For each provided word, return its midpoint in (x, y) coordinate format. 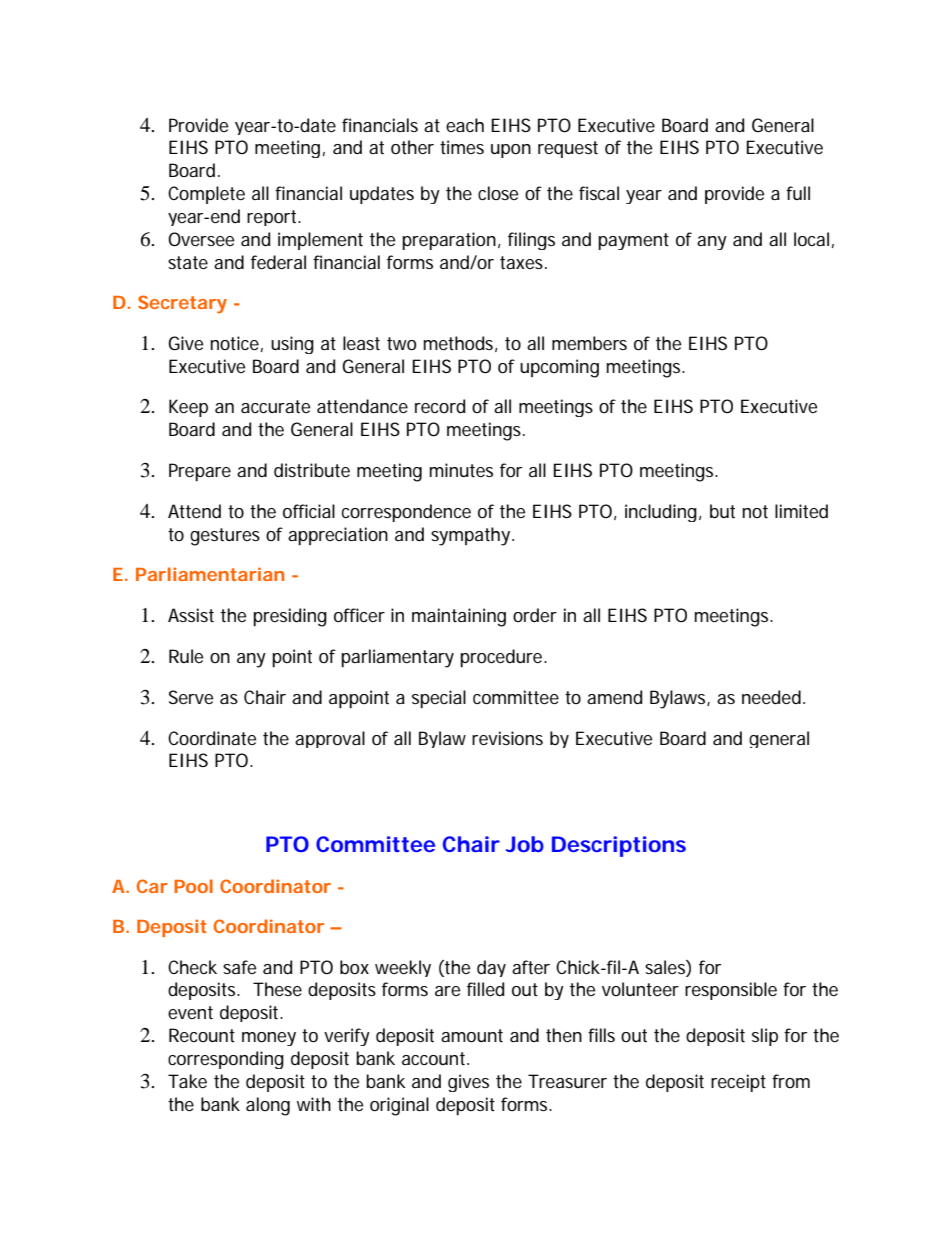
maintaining (459, 617)
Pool (193, 886)
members (589, 343)
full (798, 193)
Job (525, 844)
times (462, 147)
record (440, 406)
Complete (206, 195)
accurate (275, 407)
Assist (191, 615)
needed (771, 697)
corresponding (226, 1060)
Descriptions (619, 846)
